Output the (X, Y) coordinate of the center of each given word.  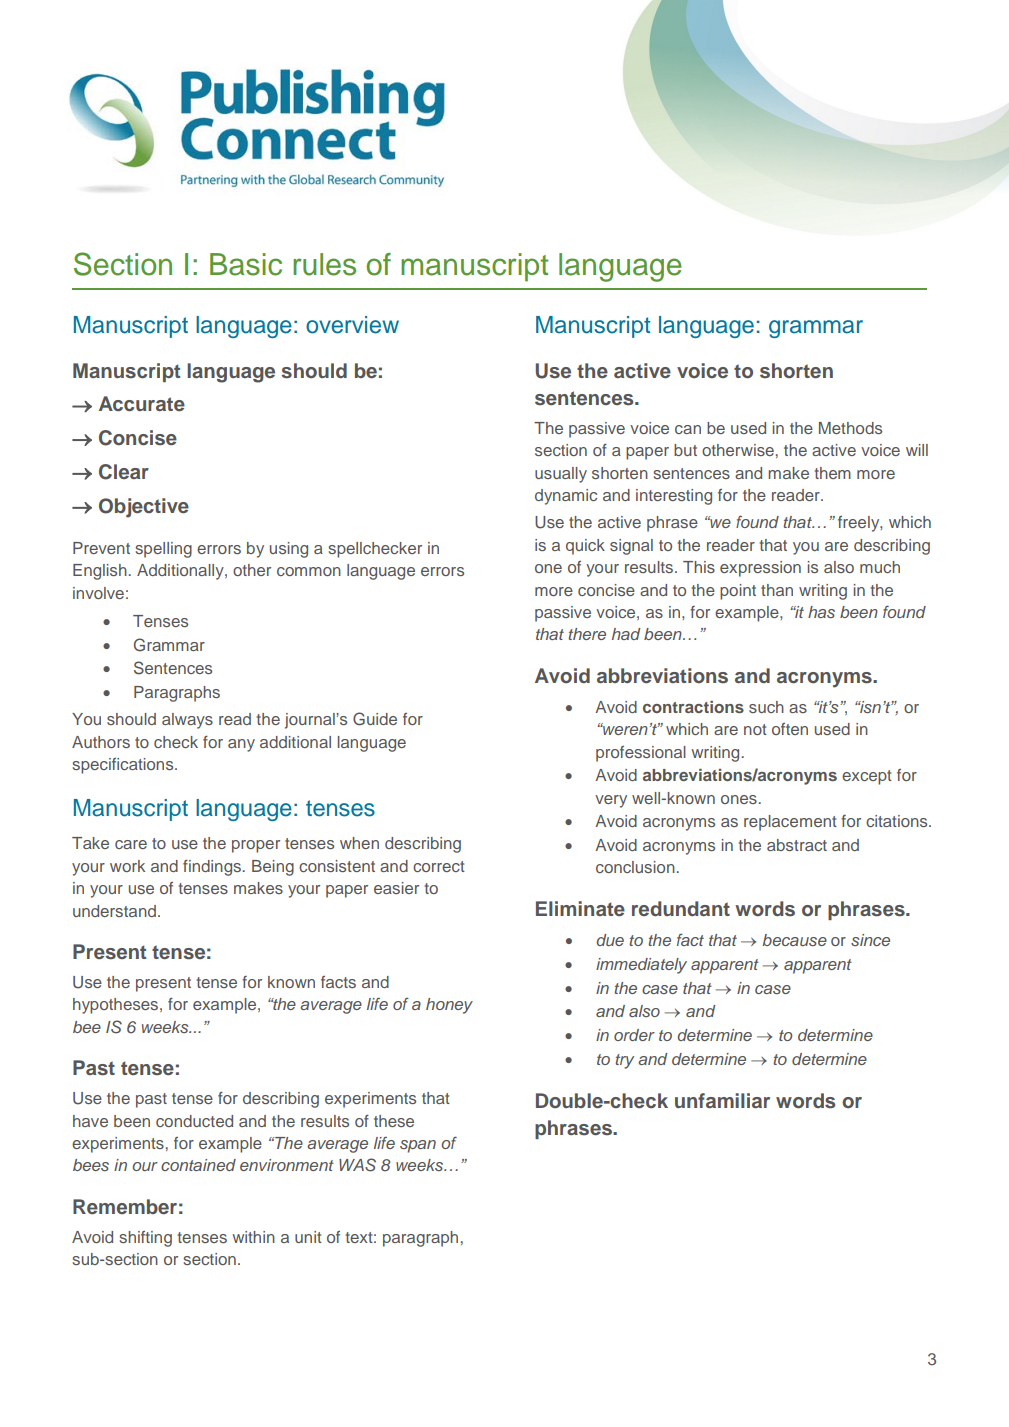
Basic (246, 264)
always (187, 721)
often (790, 729)
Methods (850, 428)
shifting (145, 1239)
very (611, 801)
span (418, 1146)
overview (352, 325)
